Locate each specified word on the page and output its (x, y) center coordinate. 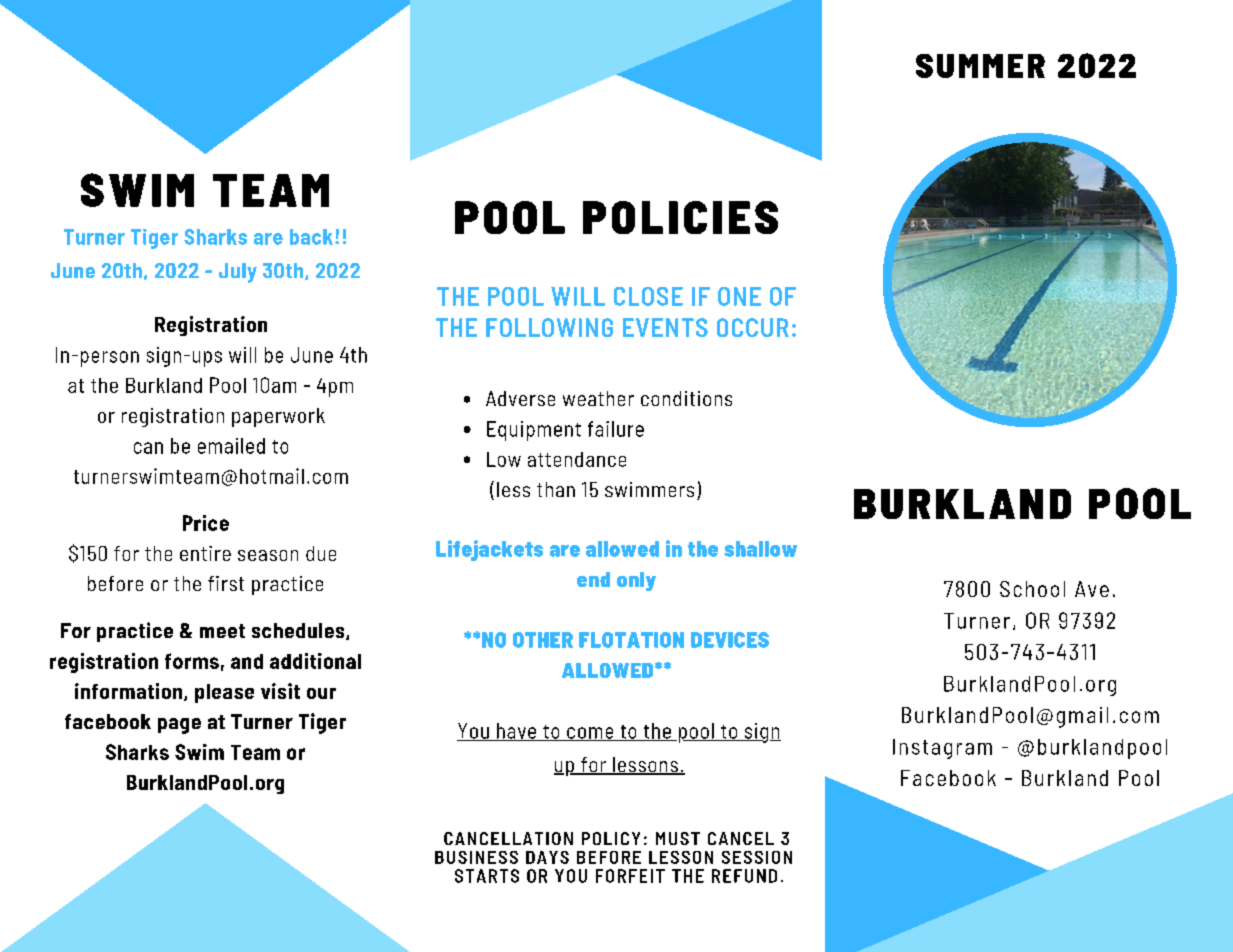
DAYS (547, 857)
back (311, 237)
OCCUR (753, 327)
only (636, 581)
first (226, 583)
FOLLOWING (549, 327)
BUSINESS (476, 857)
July (238, 273)
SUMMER (980, 66)
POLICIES (680, 217)
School (1032, 589)
